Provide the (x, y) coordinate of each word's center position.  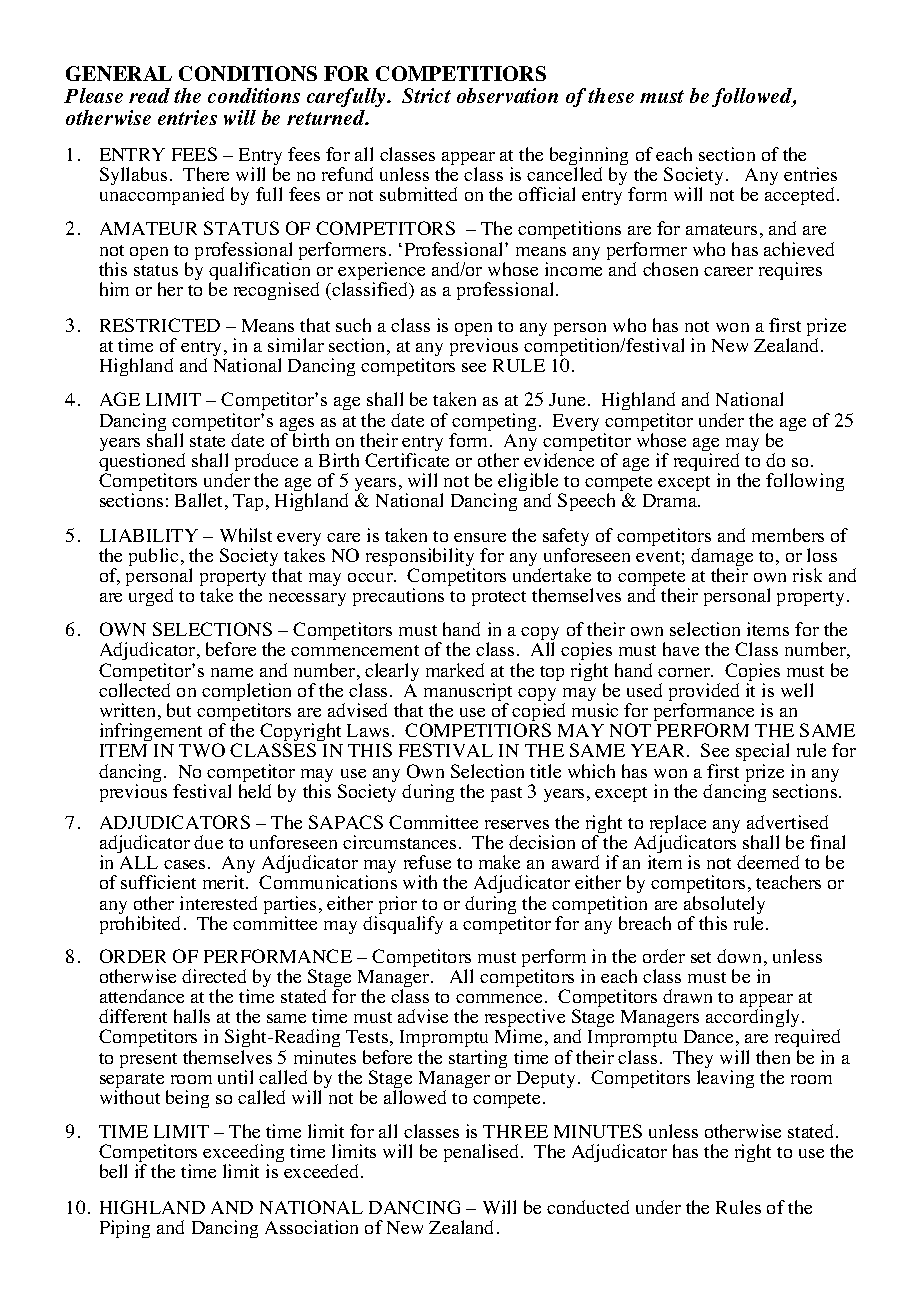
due (208, 842)
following (805, 482)
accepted (799, 196)
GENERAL (119, 73)
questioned (142, 463)
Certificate (407, 460)
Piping (125, 1229)
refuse (427, 862)
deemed (768, 862)
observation (507, 95)
